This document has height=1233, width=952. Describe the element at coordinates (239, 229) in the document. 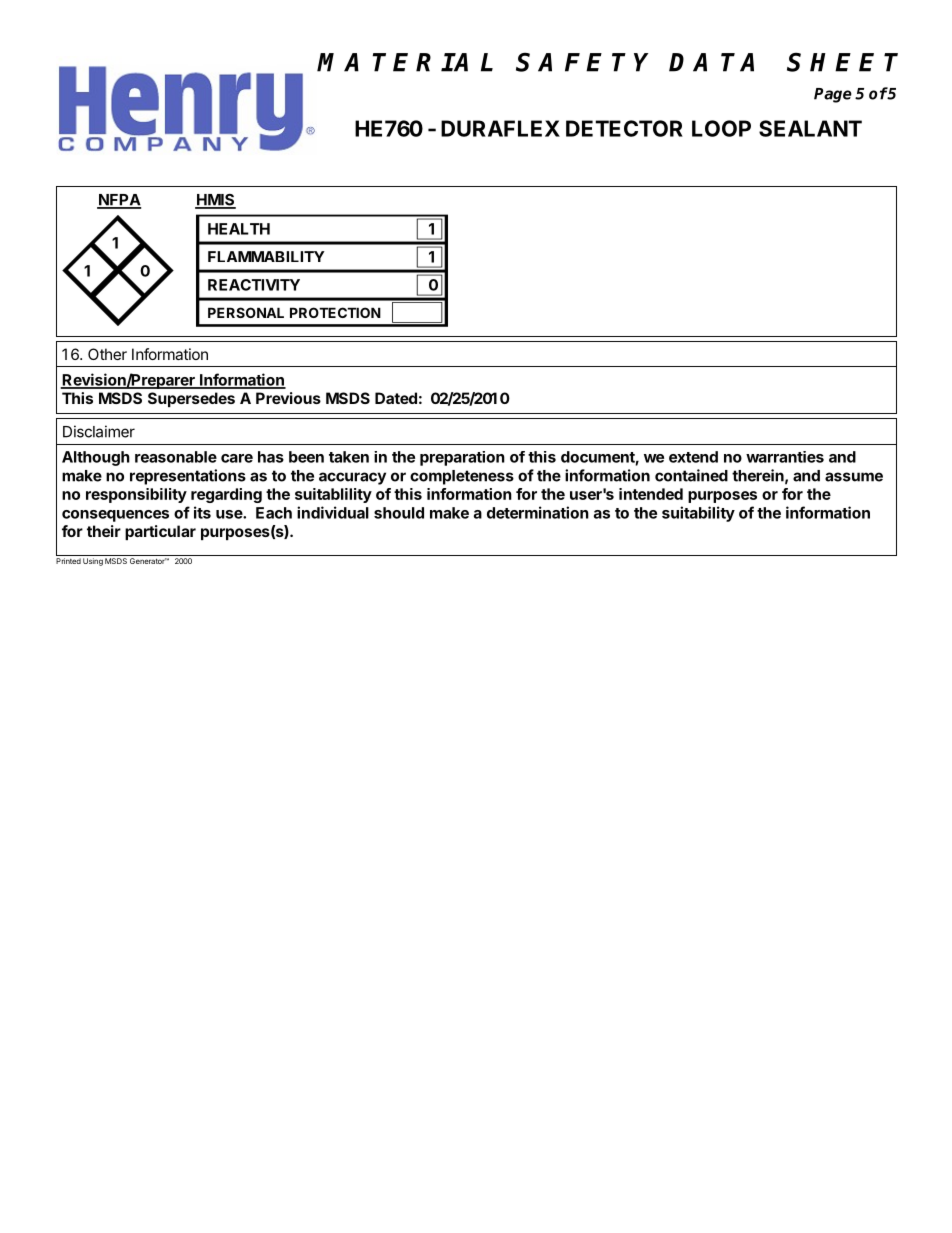

I see `HEALTH` at that location.
